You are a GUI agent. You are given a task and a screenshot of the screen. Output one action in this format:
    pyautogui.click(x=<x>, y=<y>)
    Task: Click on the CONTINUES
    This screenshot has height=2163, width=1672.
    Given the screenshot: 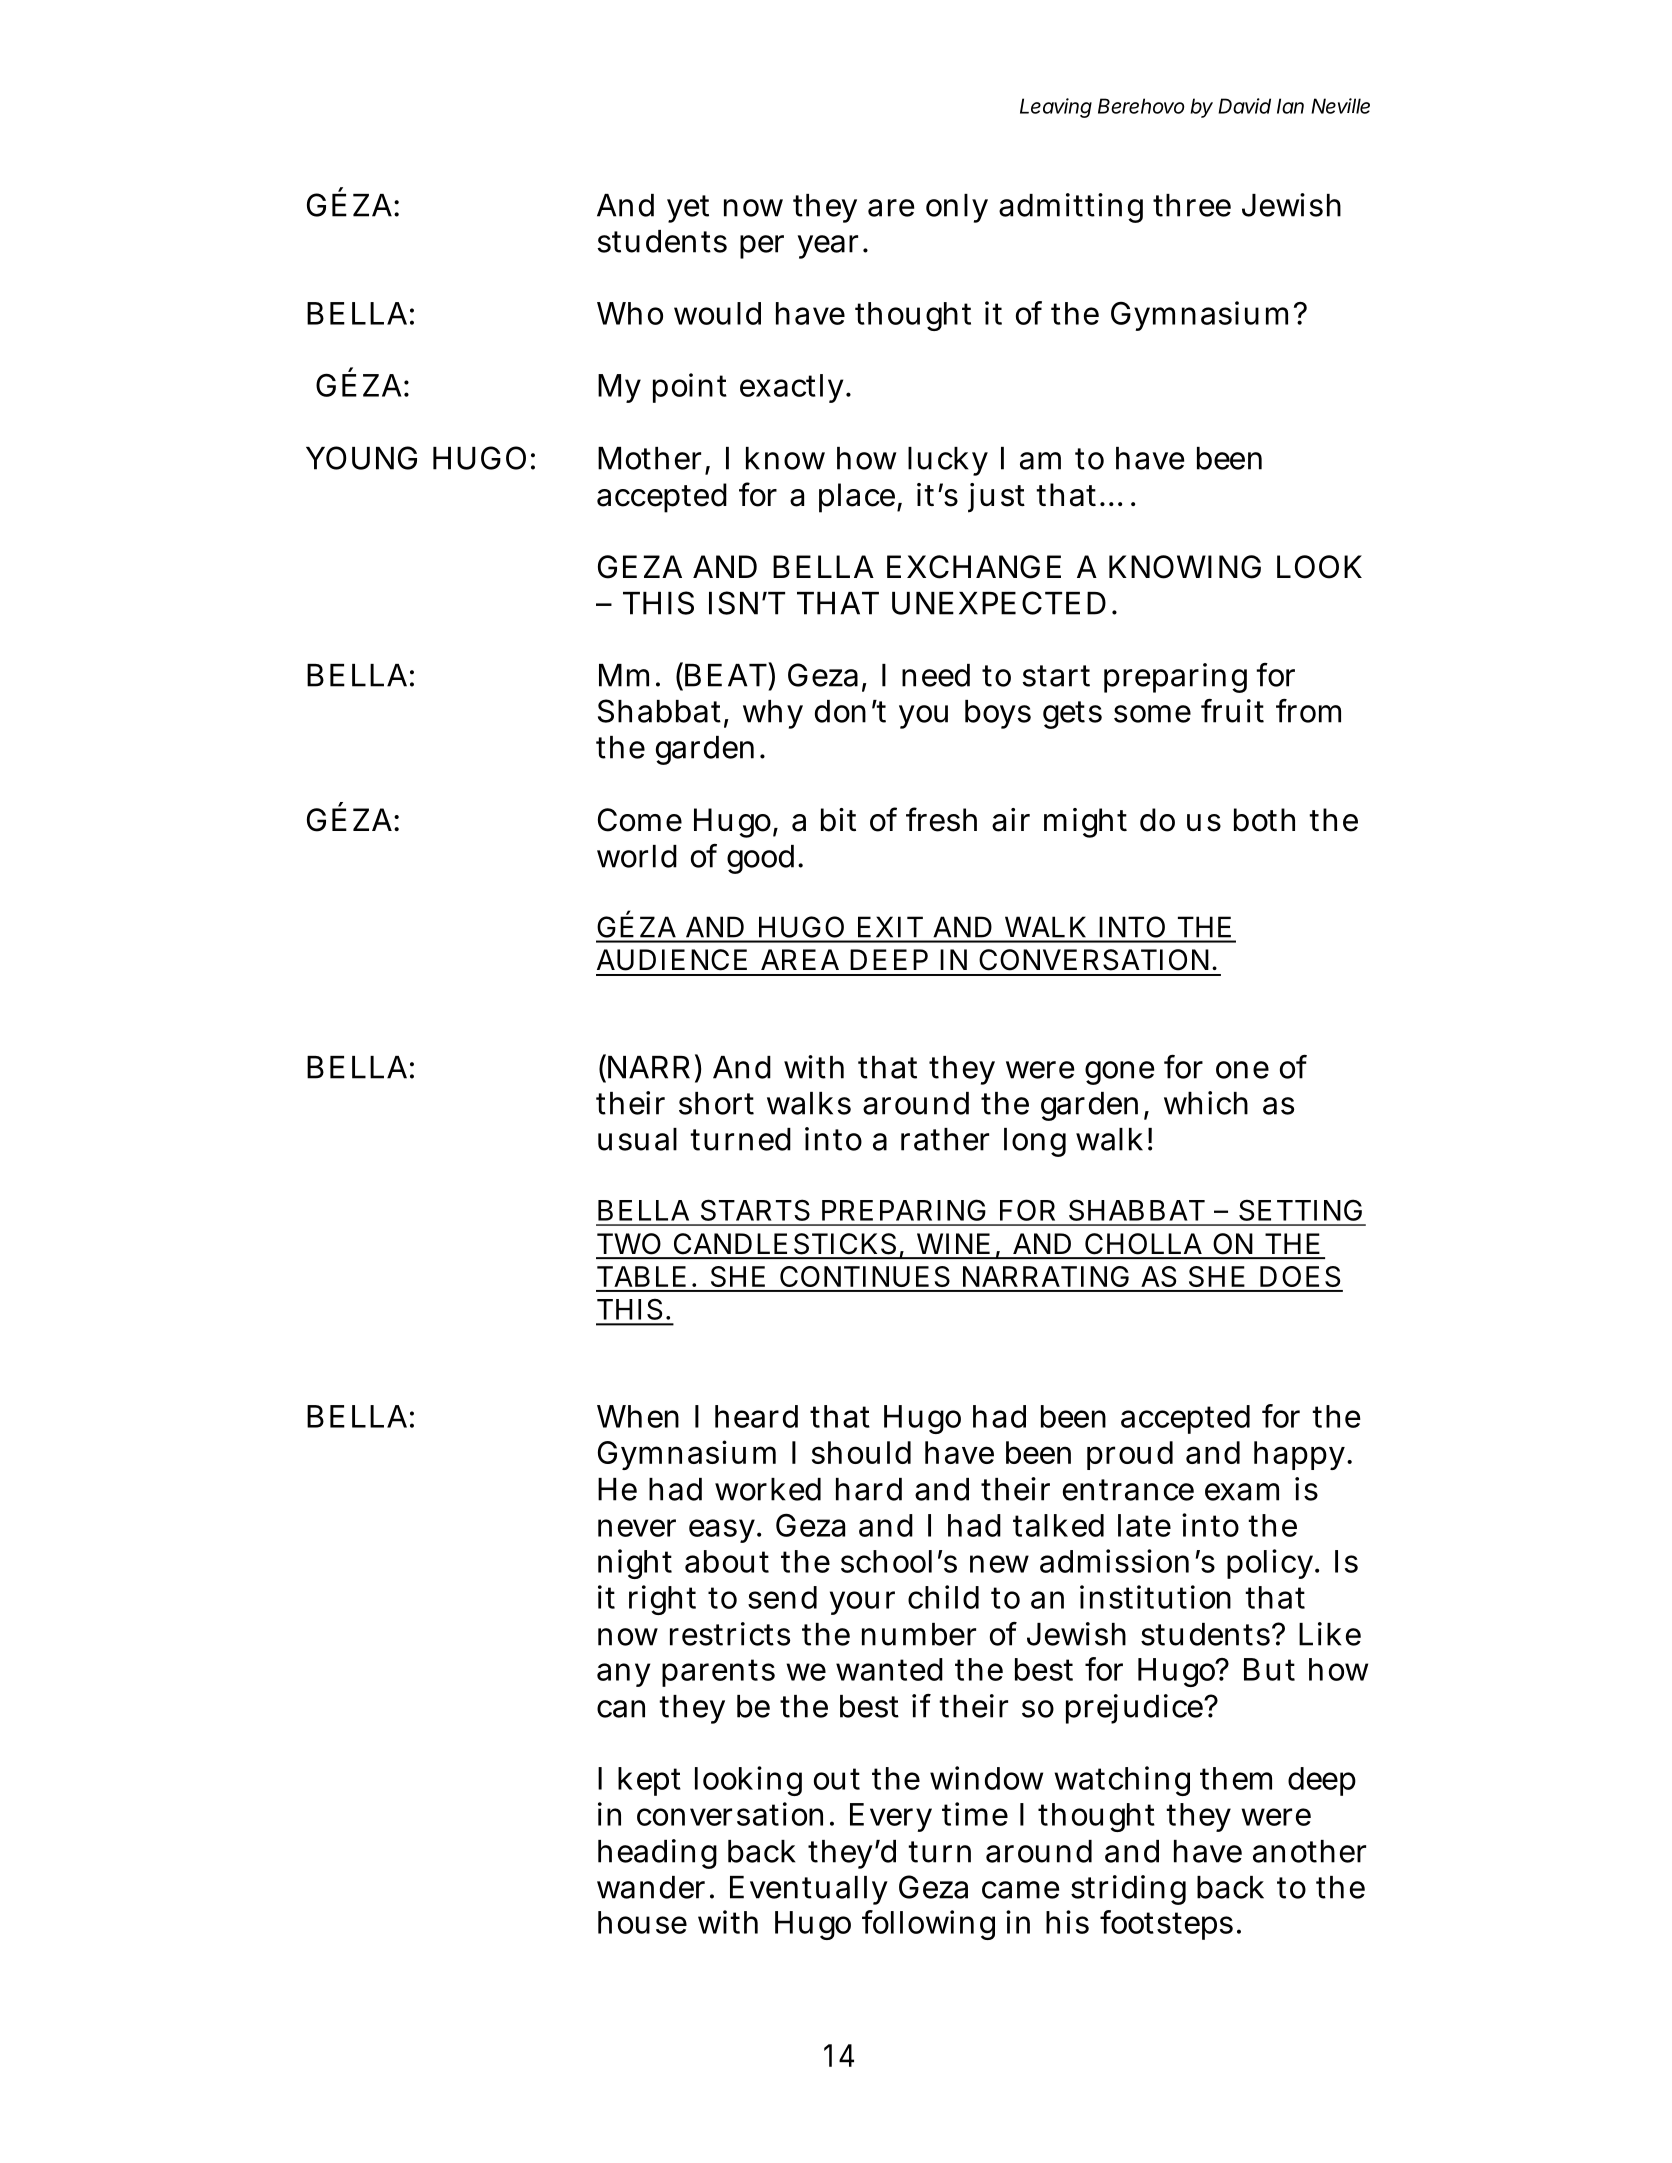 What is the action you would take?
    pyautogui.click(x=865, y=1276)
